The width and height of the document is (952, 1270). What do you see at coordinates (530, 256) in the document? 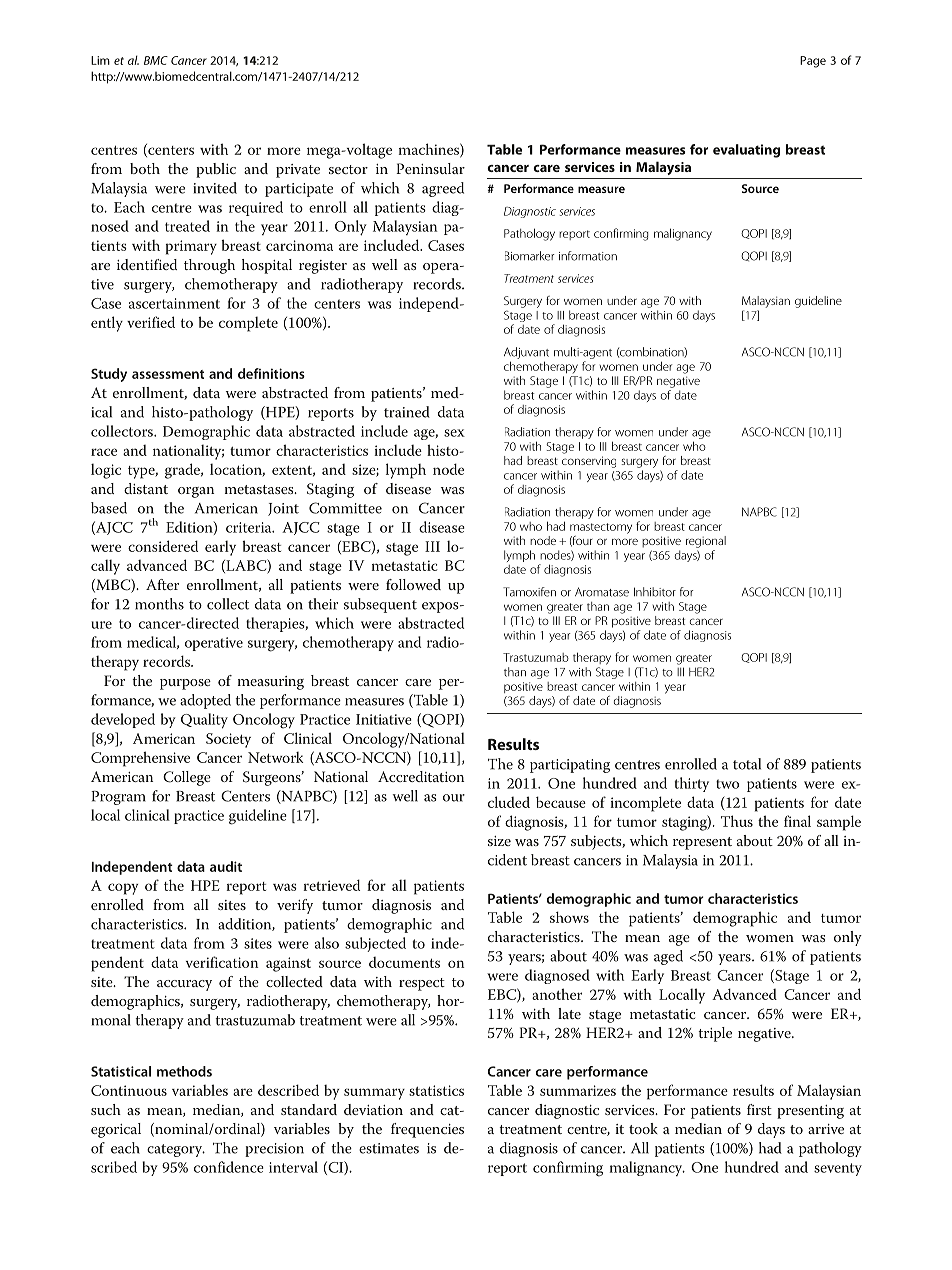
I see `Biomarker` at bounding box center [530, 256].
